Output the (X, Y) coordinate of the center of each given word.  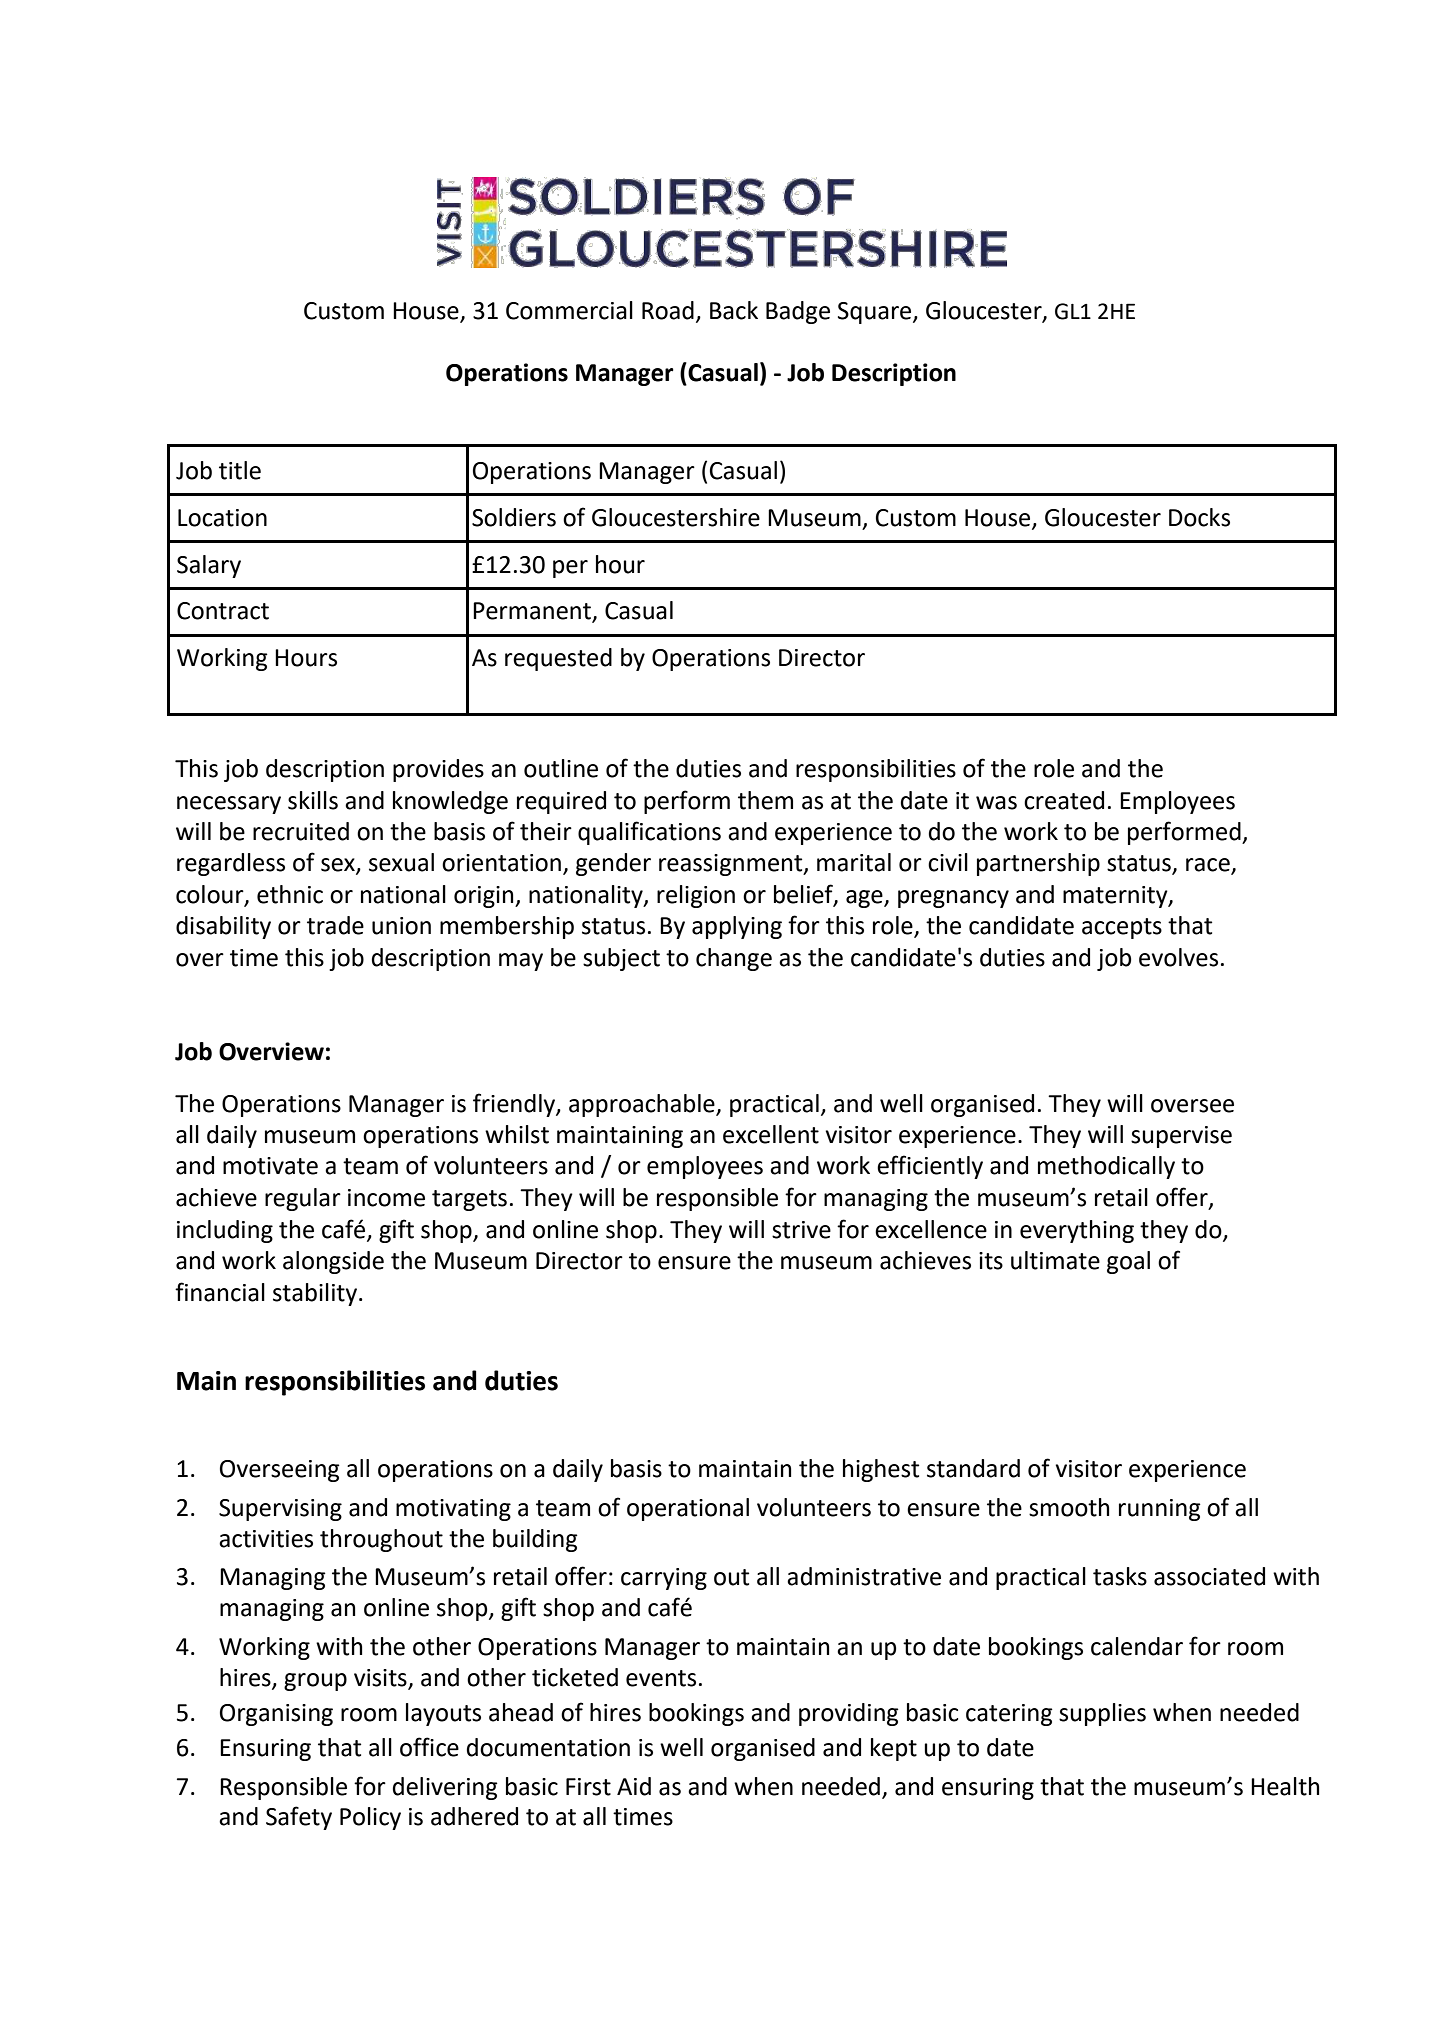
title (240, 470)
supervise (1181, 1137)
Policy (370, 1818)
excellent (771, 1134)
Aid (634, 1786)
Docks (1199, 517)
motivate (270, 1166)
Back (734, 310)
